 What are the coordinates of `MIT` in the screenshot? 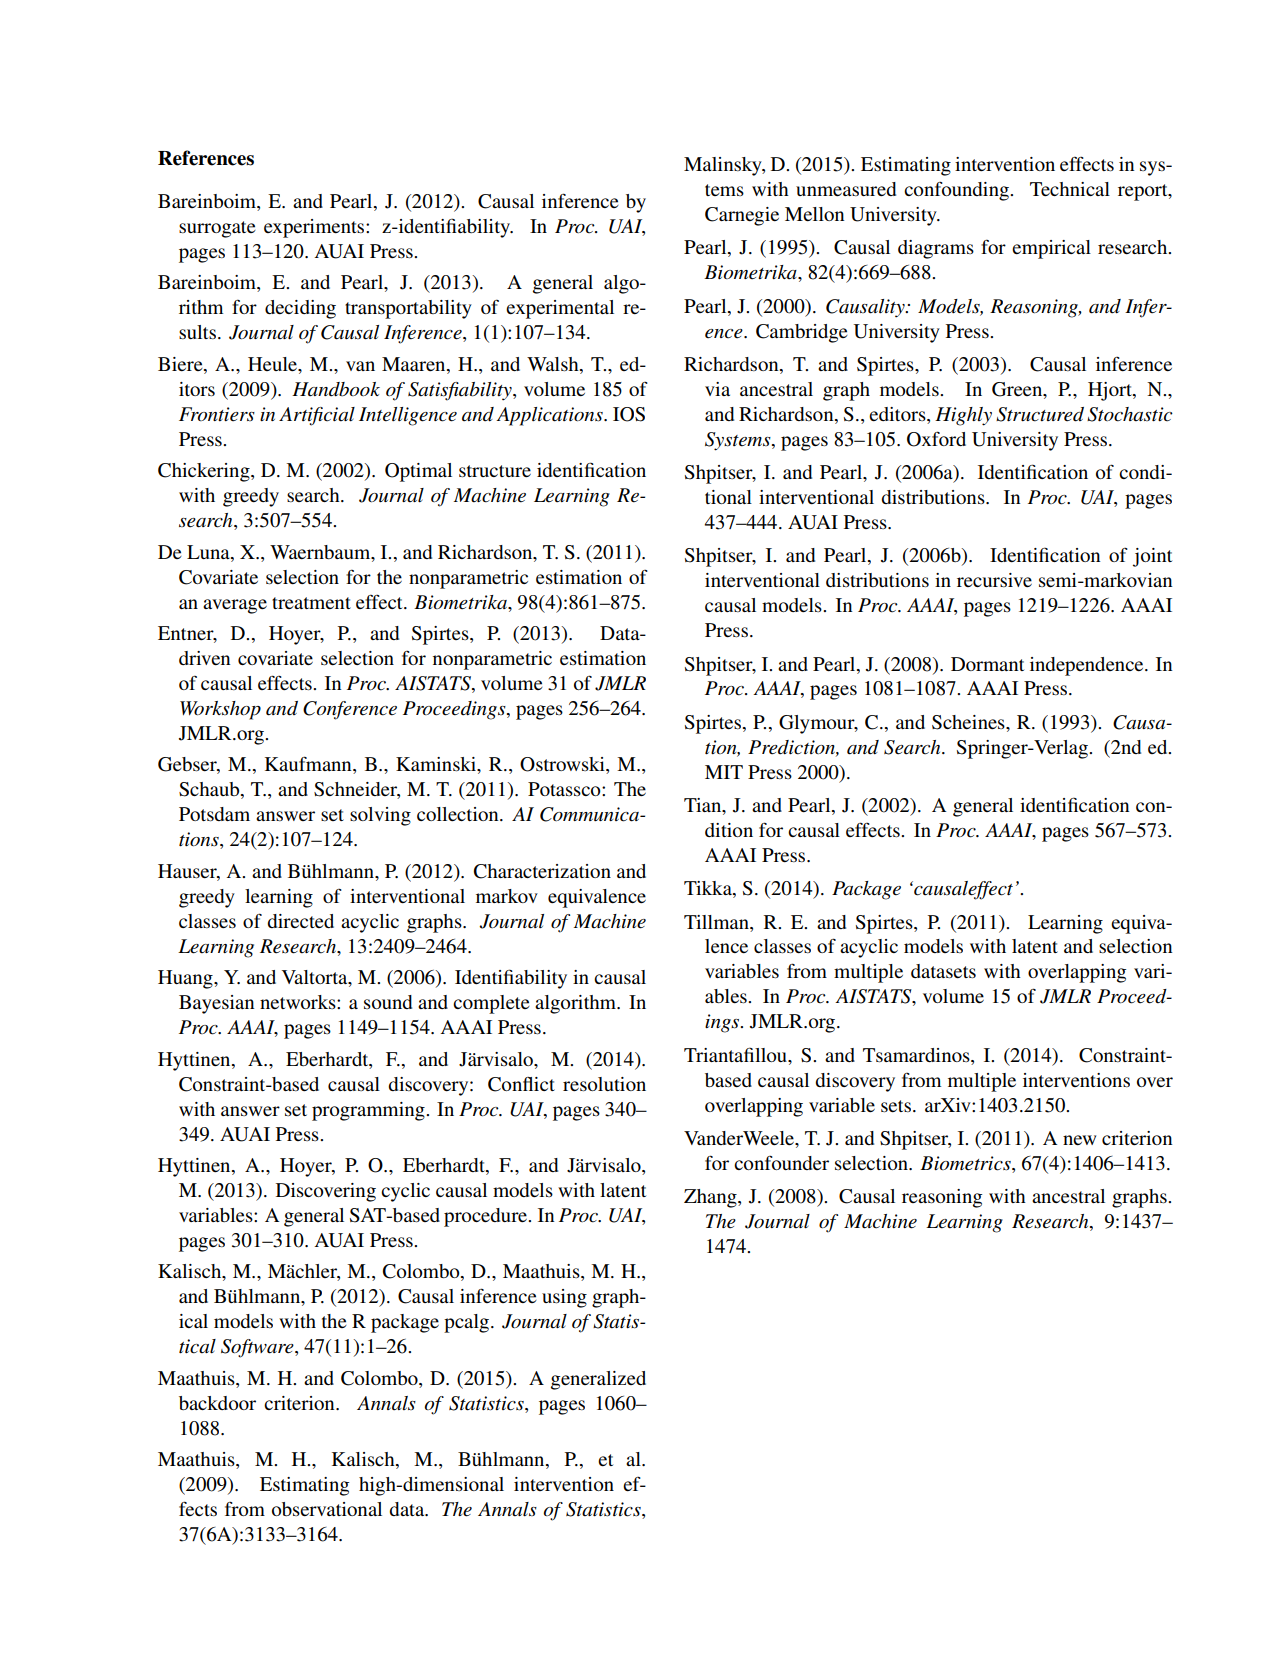 It's located at (724, 772).
